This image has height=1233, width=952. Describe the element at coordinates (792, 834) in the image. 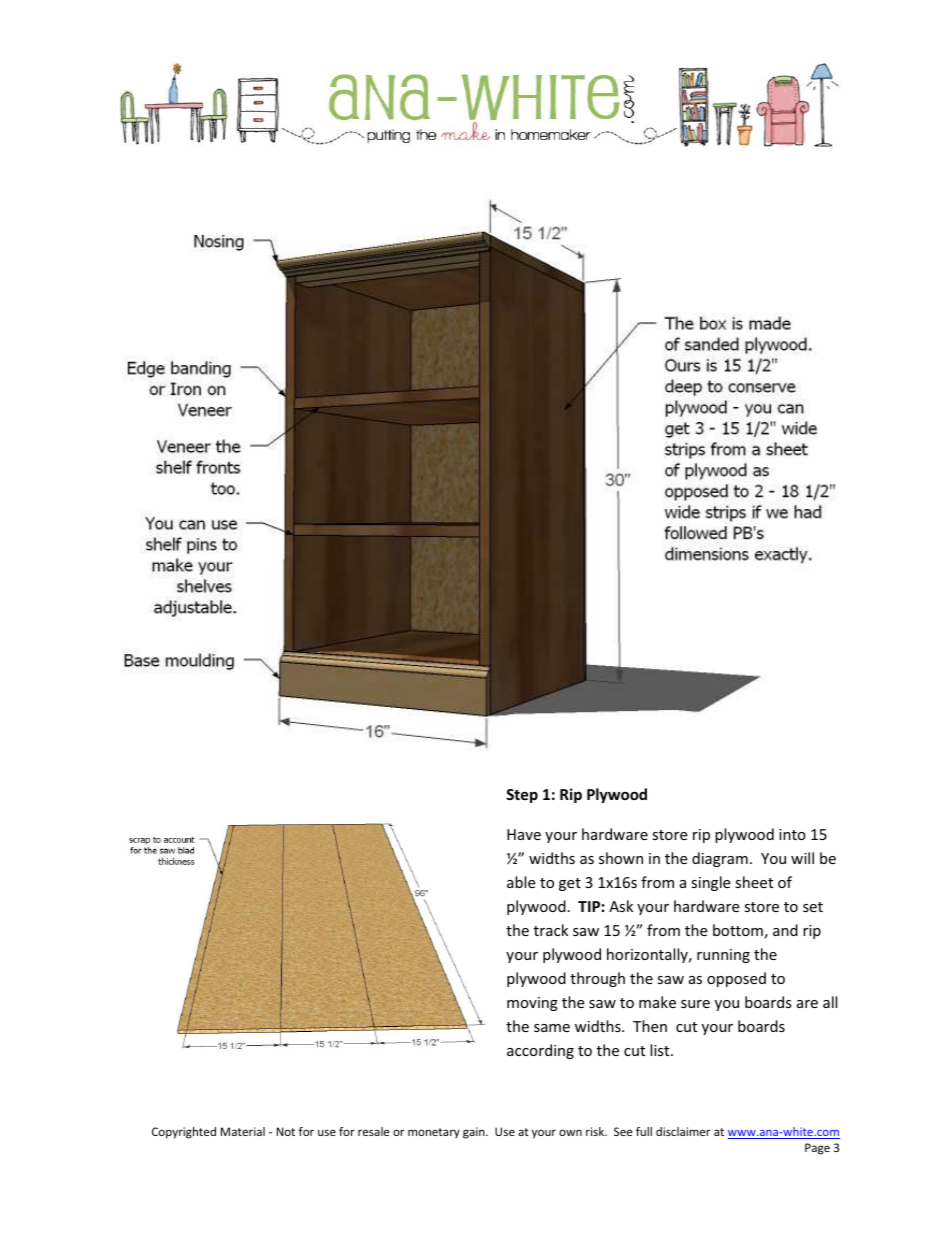

I see `into` at that location.
